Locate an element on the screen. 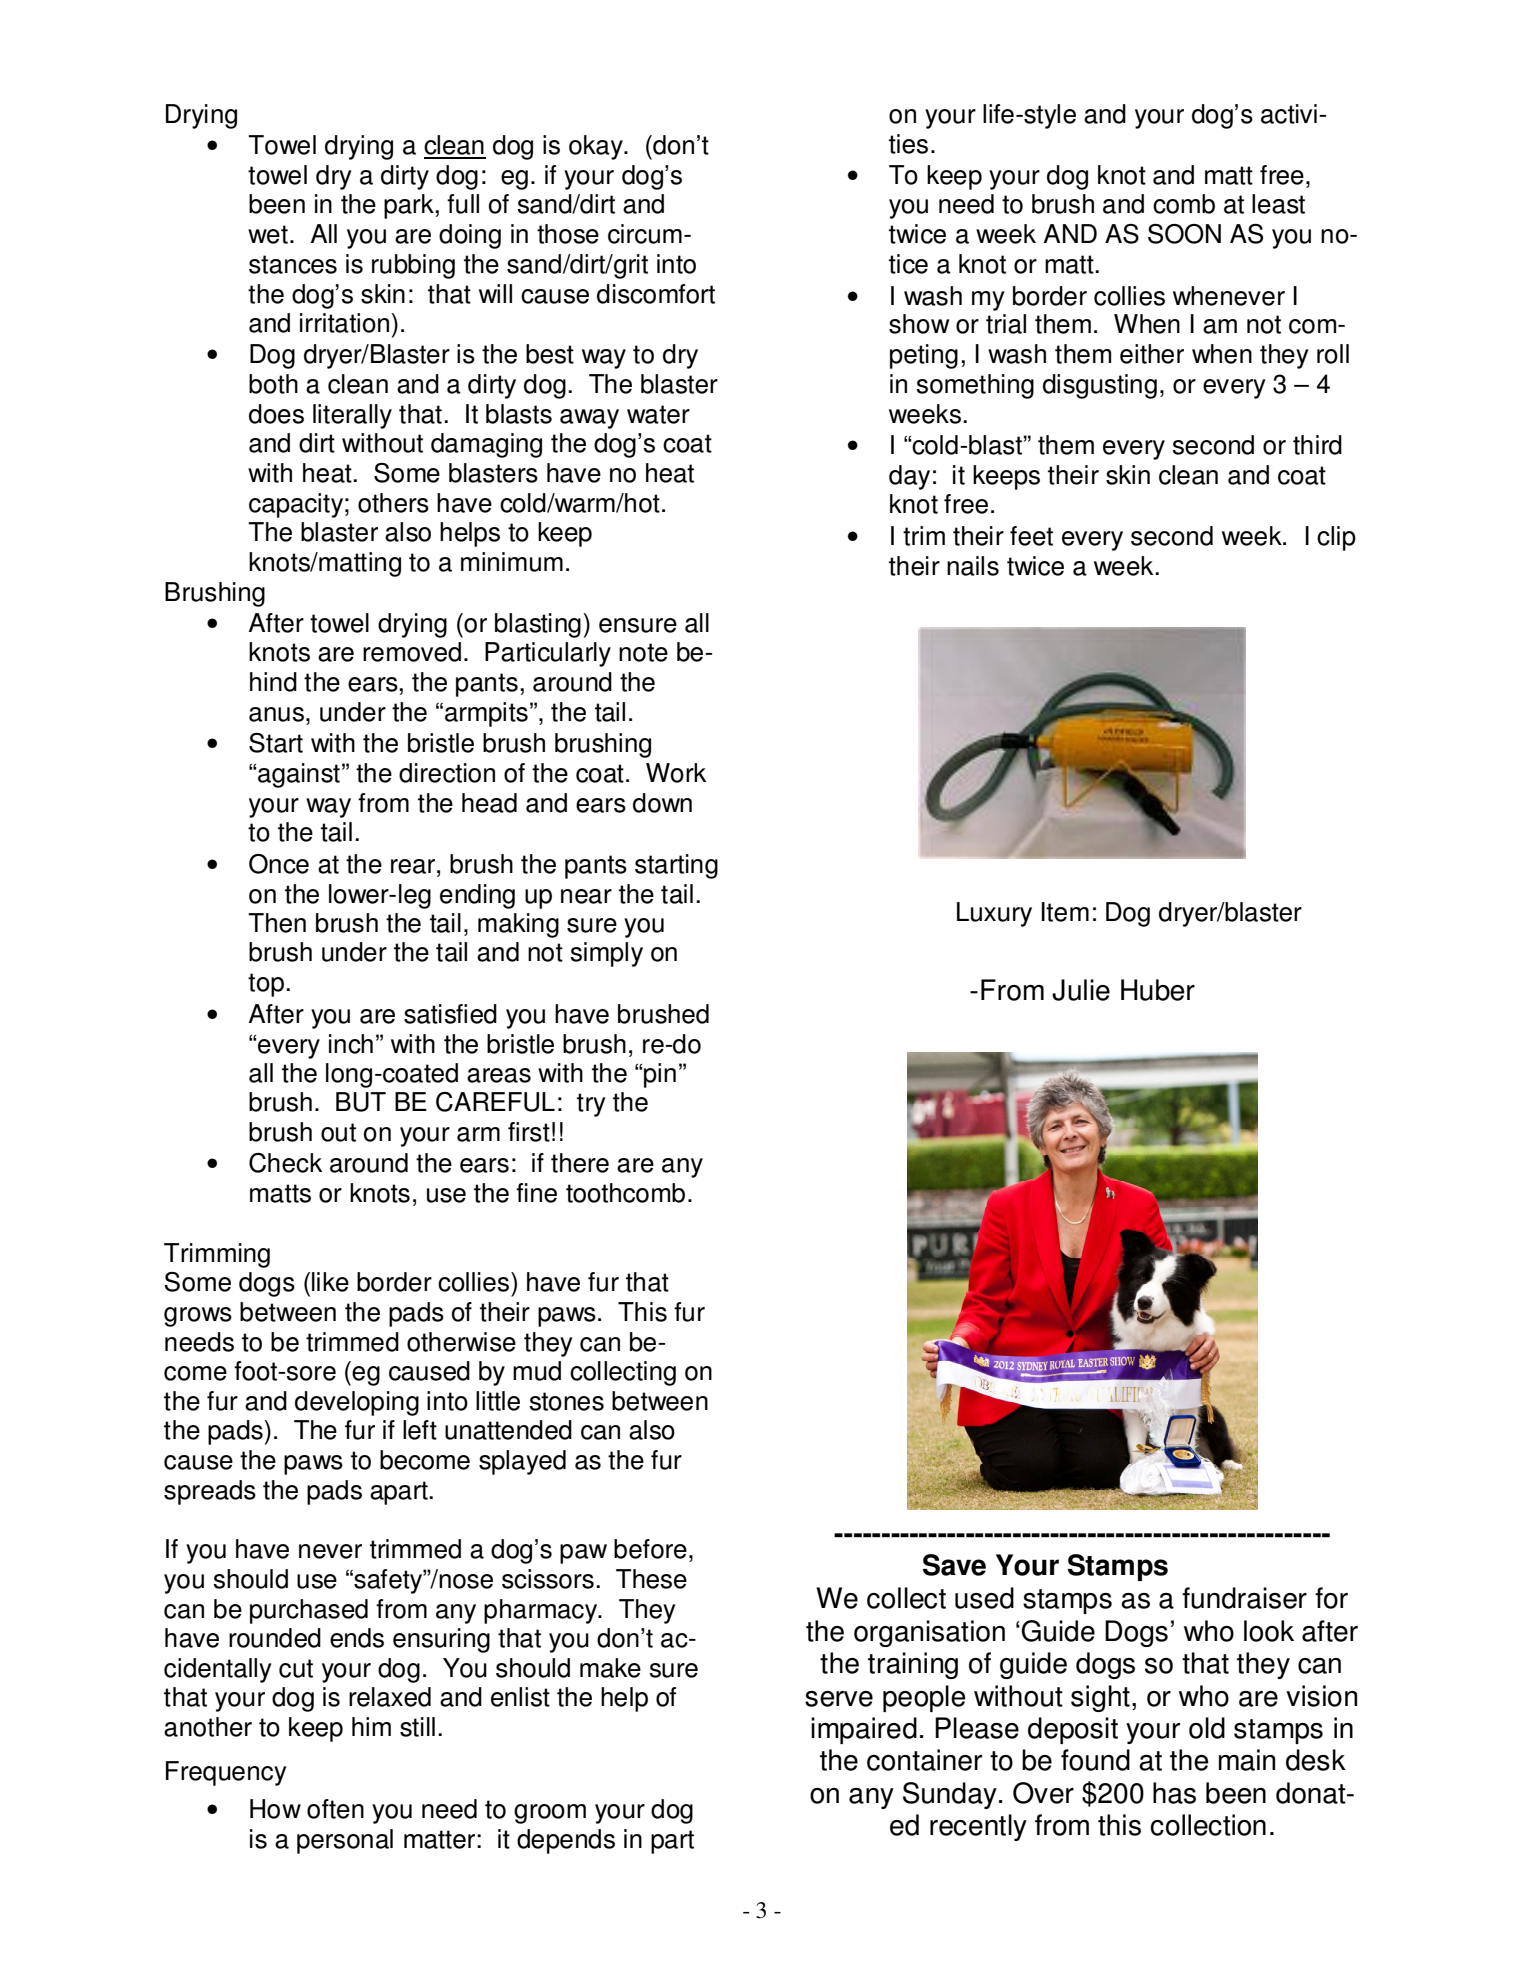 The image size is (1526, 1975). inch is located at coordinates (351, 1044).
